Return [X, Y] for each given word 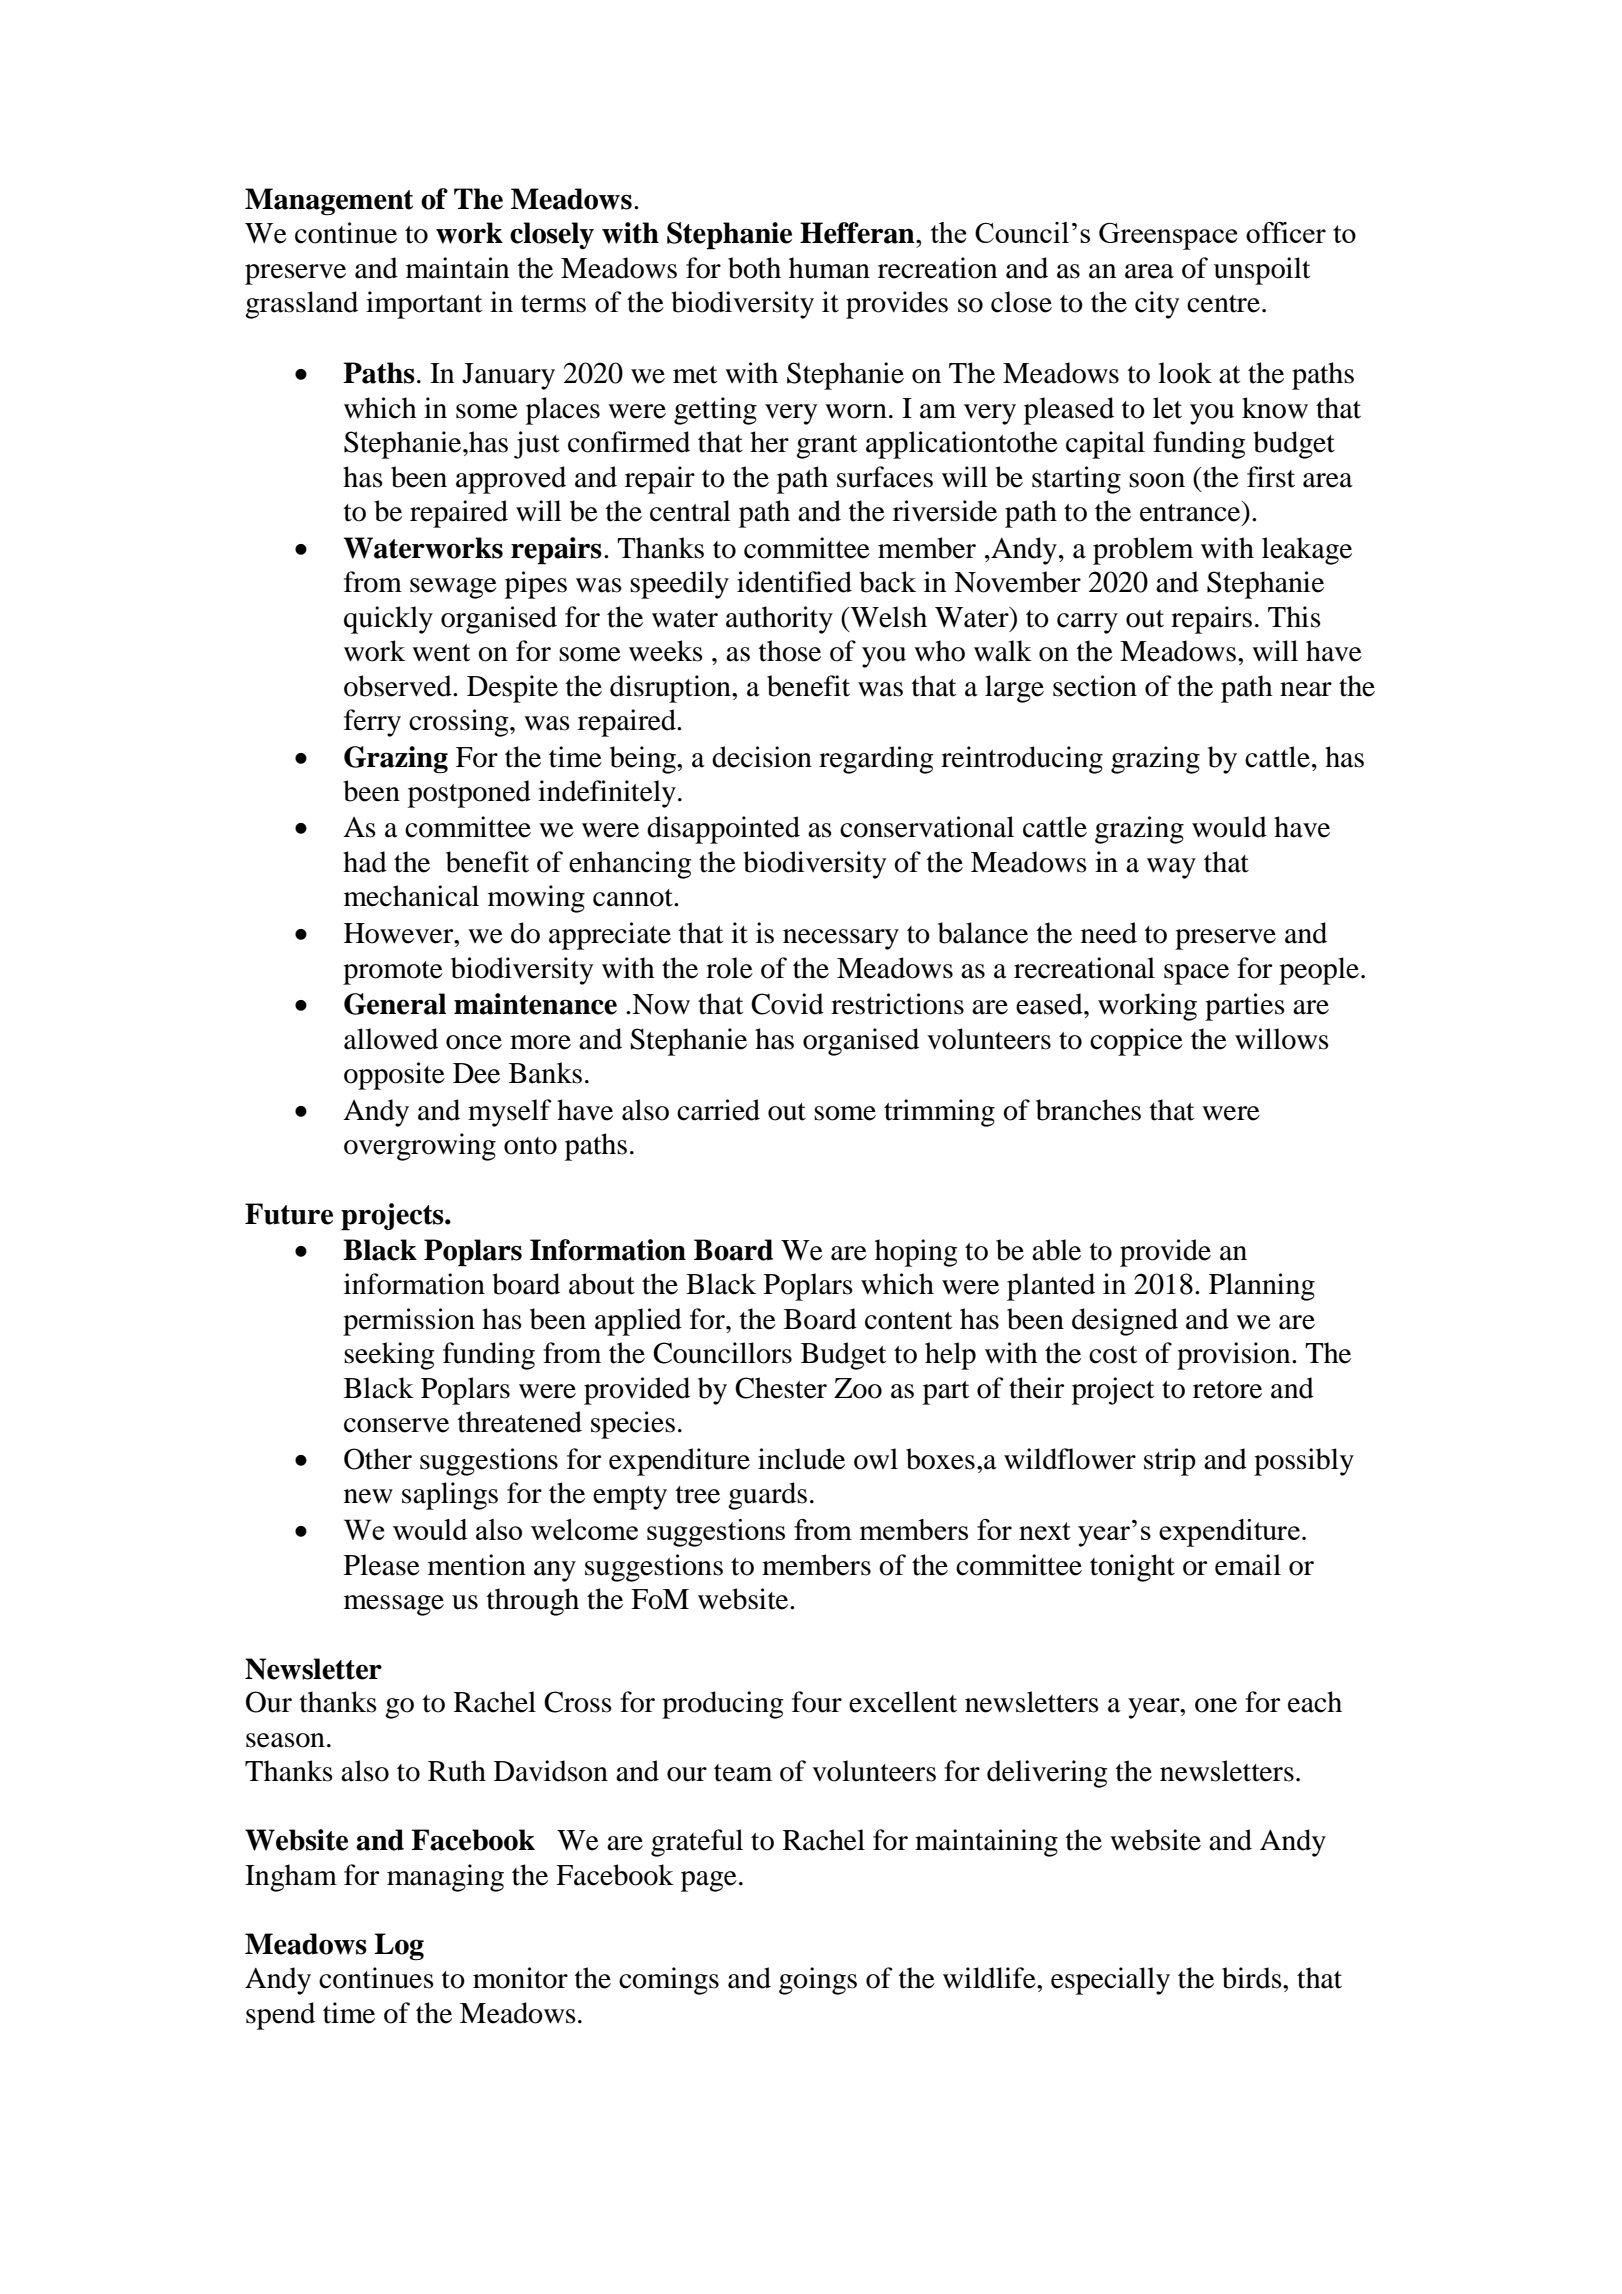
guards [767, 1496]
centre [1223, 304]
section [1095, 686]
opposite [394, 1076]
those [790, 651]
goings [818, 1981]
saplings [450, 1496]
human [829, 268]
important [424, 305]
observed [399, 686]
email [1248, 1565]
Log [399, 1947]
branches [1088, 1110]
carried [718, 1110]
